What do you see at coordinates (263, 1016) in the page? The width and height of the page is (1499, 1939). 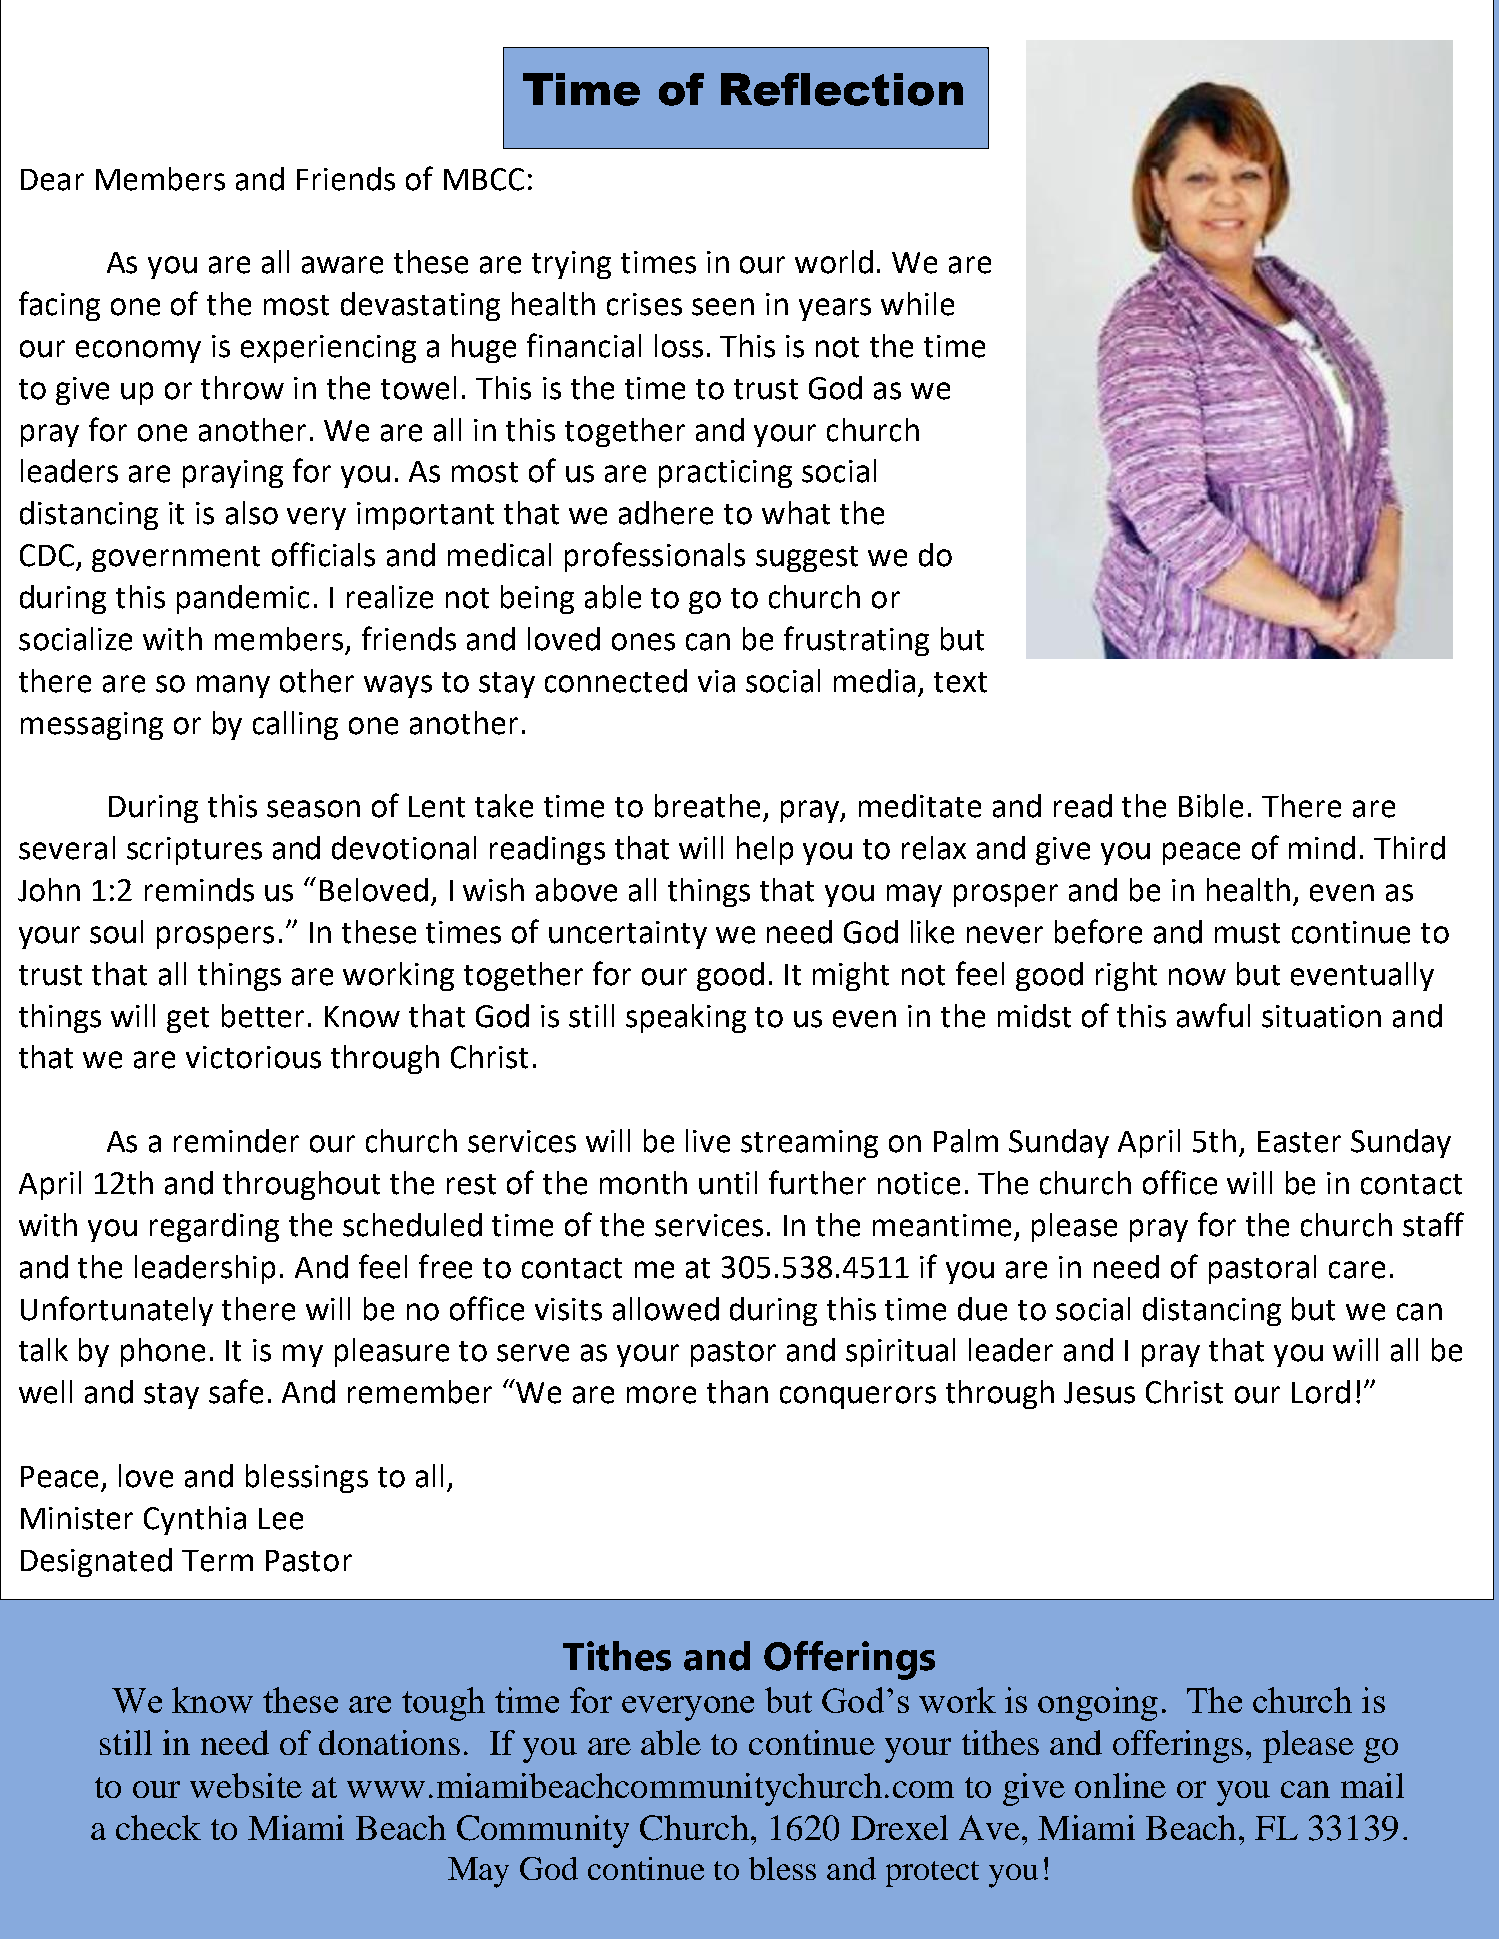 I see `better` at bounding box center [263, 1016].
